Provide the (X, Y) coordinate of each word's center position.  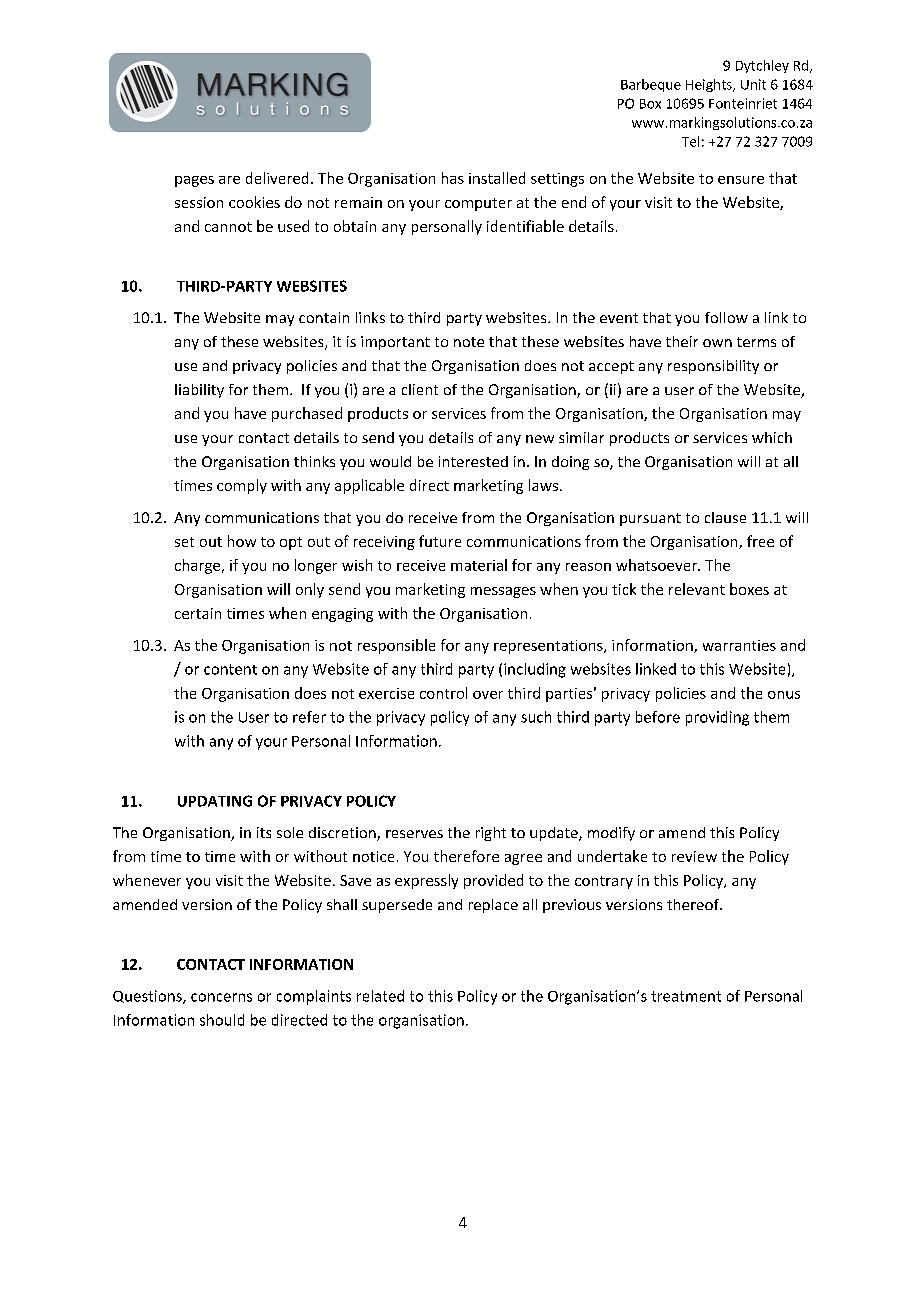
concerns (221, 997)
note (469, 342)
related (380, 996)
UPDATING (215, 801)
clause (725, 517)
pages (194, 181)
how (242, 541)
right (491, 834)
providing (717, 718)
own (717, 343)
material (479, 565)
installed (497, 178)
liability (199, 391)
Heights (710, 85)
